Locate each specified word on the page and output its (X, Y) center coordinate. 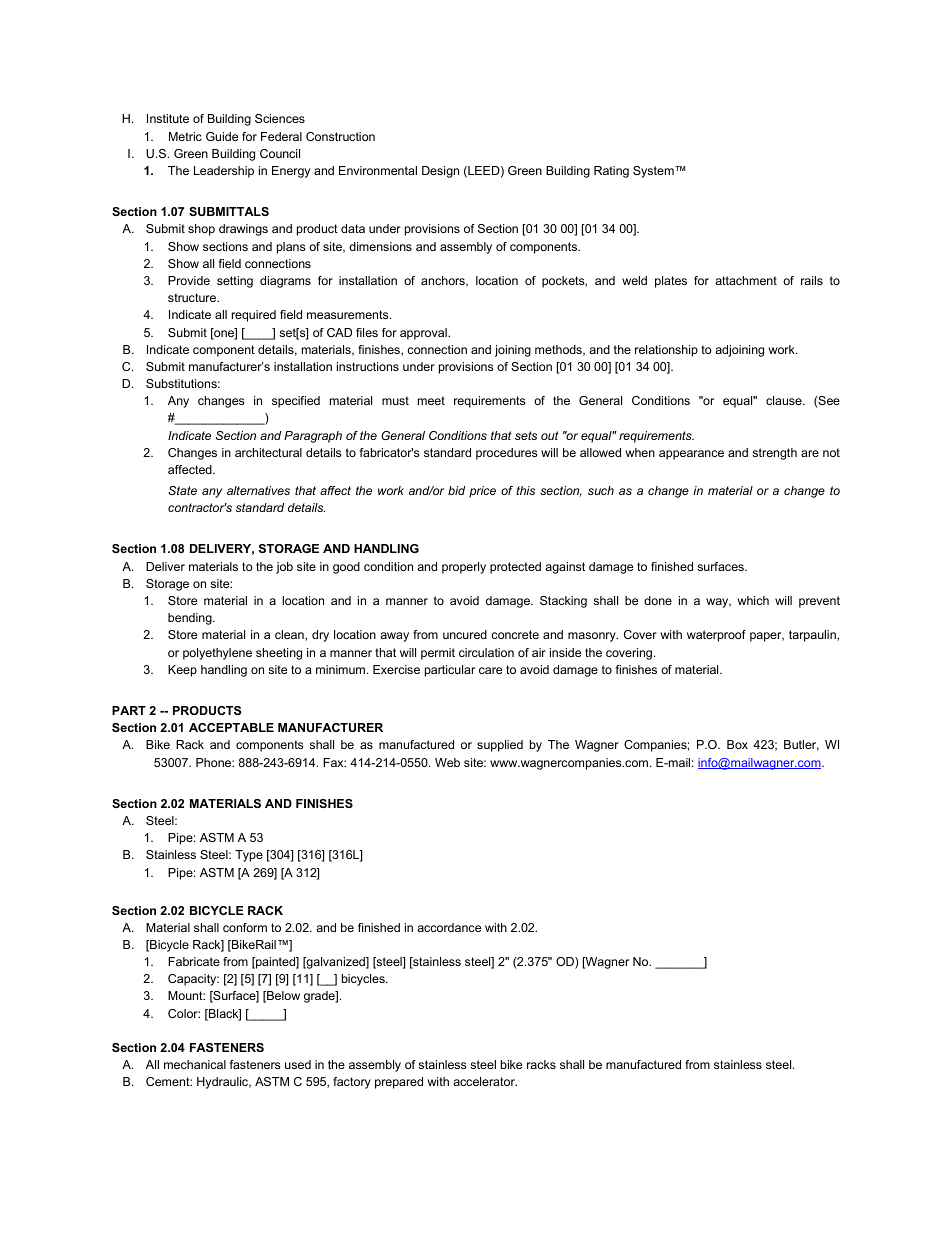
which (753, 600)
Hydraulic (224, 1083)
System (654, 172)
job (284, 568)
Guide (222, 136)
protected (515, 568)
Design (440, 172)
